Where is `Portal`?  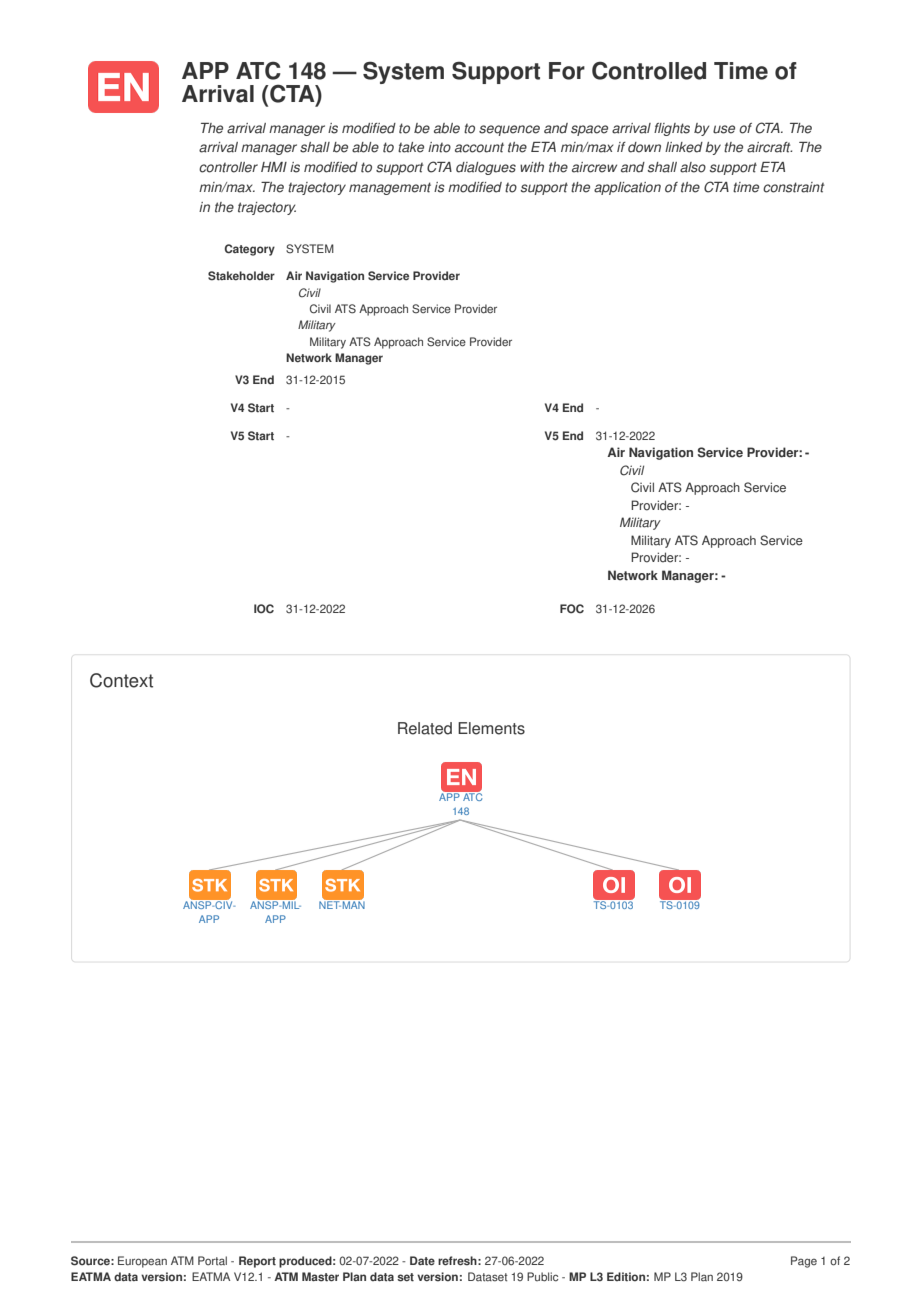 Portal is located at coordinates (212, 1261).
